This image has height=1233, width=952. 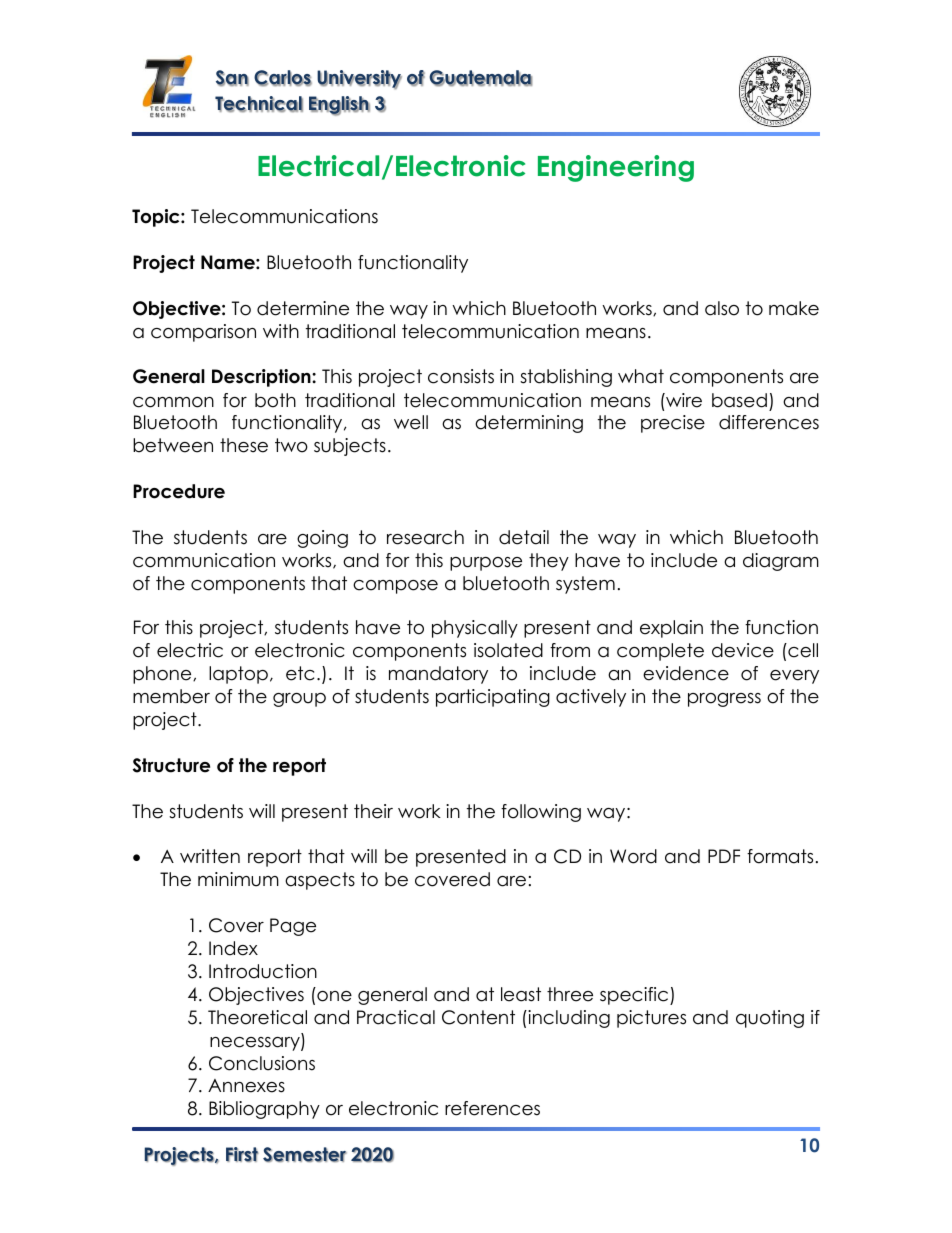 What do you see at coordinates (492, 1108) in the image?
I see `references` at bounding box center [492, 1108].
